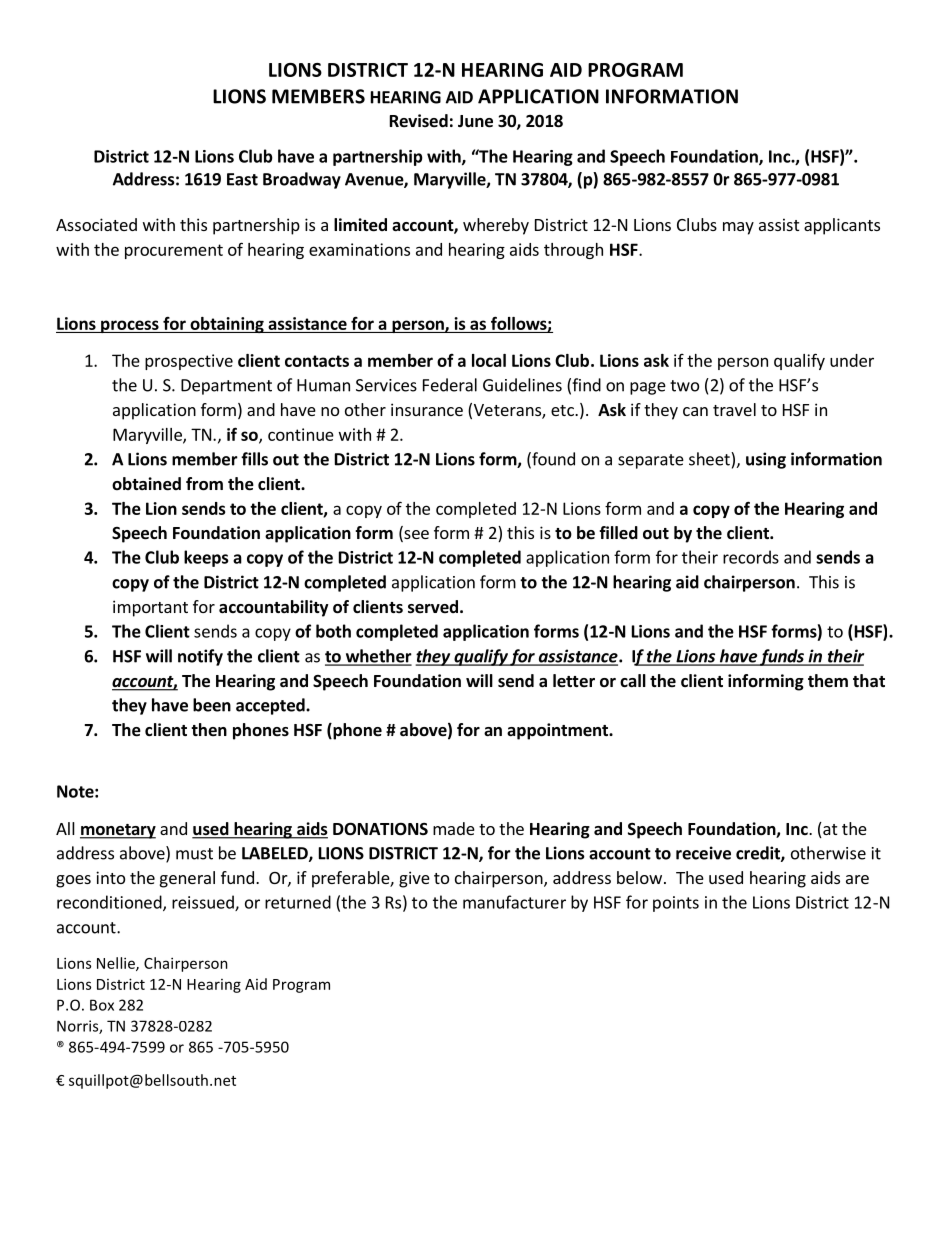 The image size is (952, 1233). I want to click on East, so click(242, 179).
